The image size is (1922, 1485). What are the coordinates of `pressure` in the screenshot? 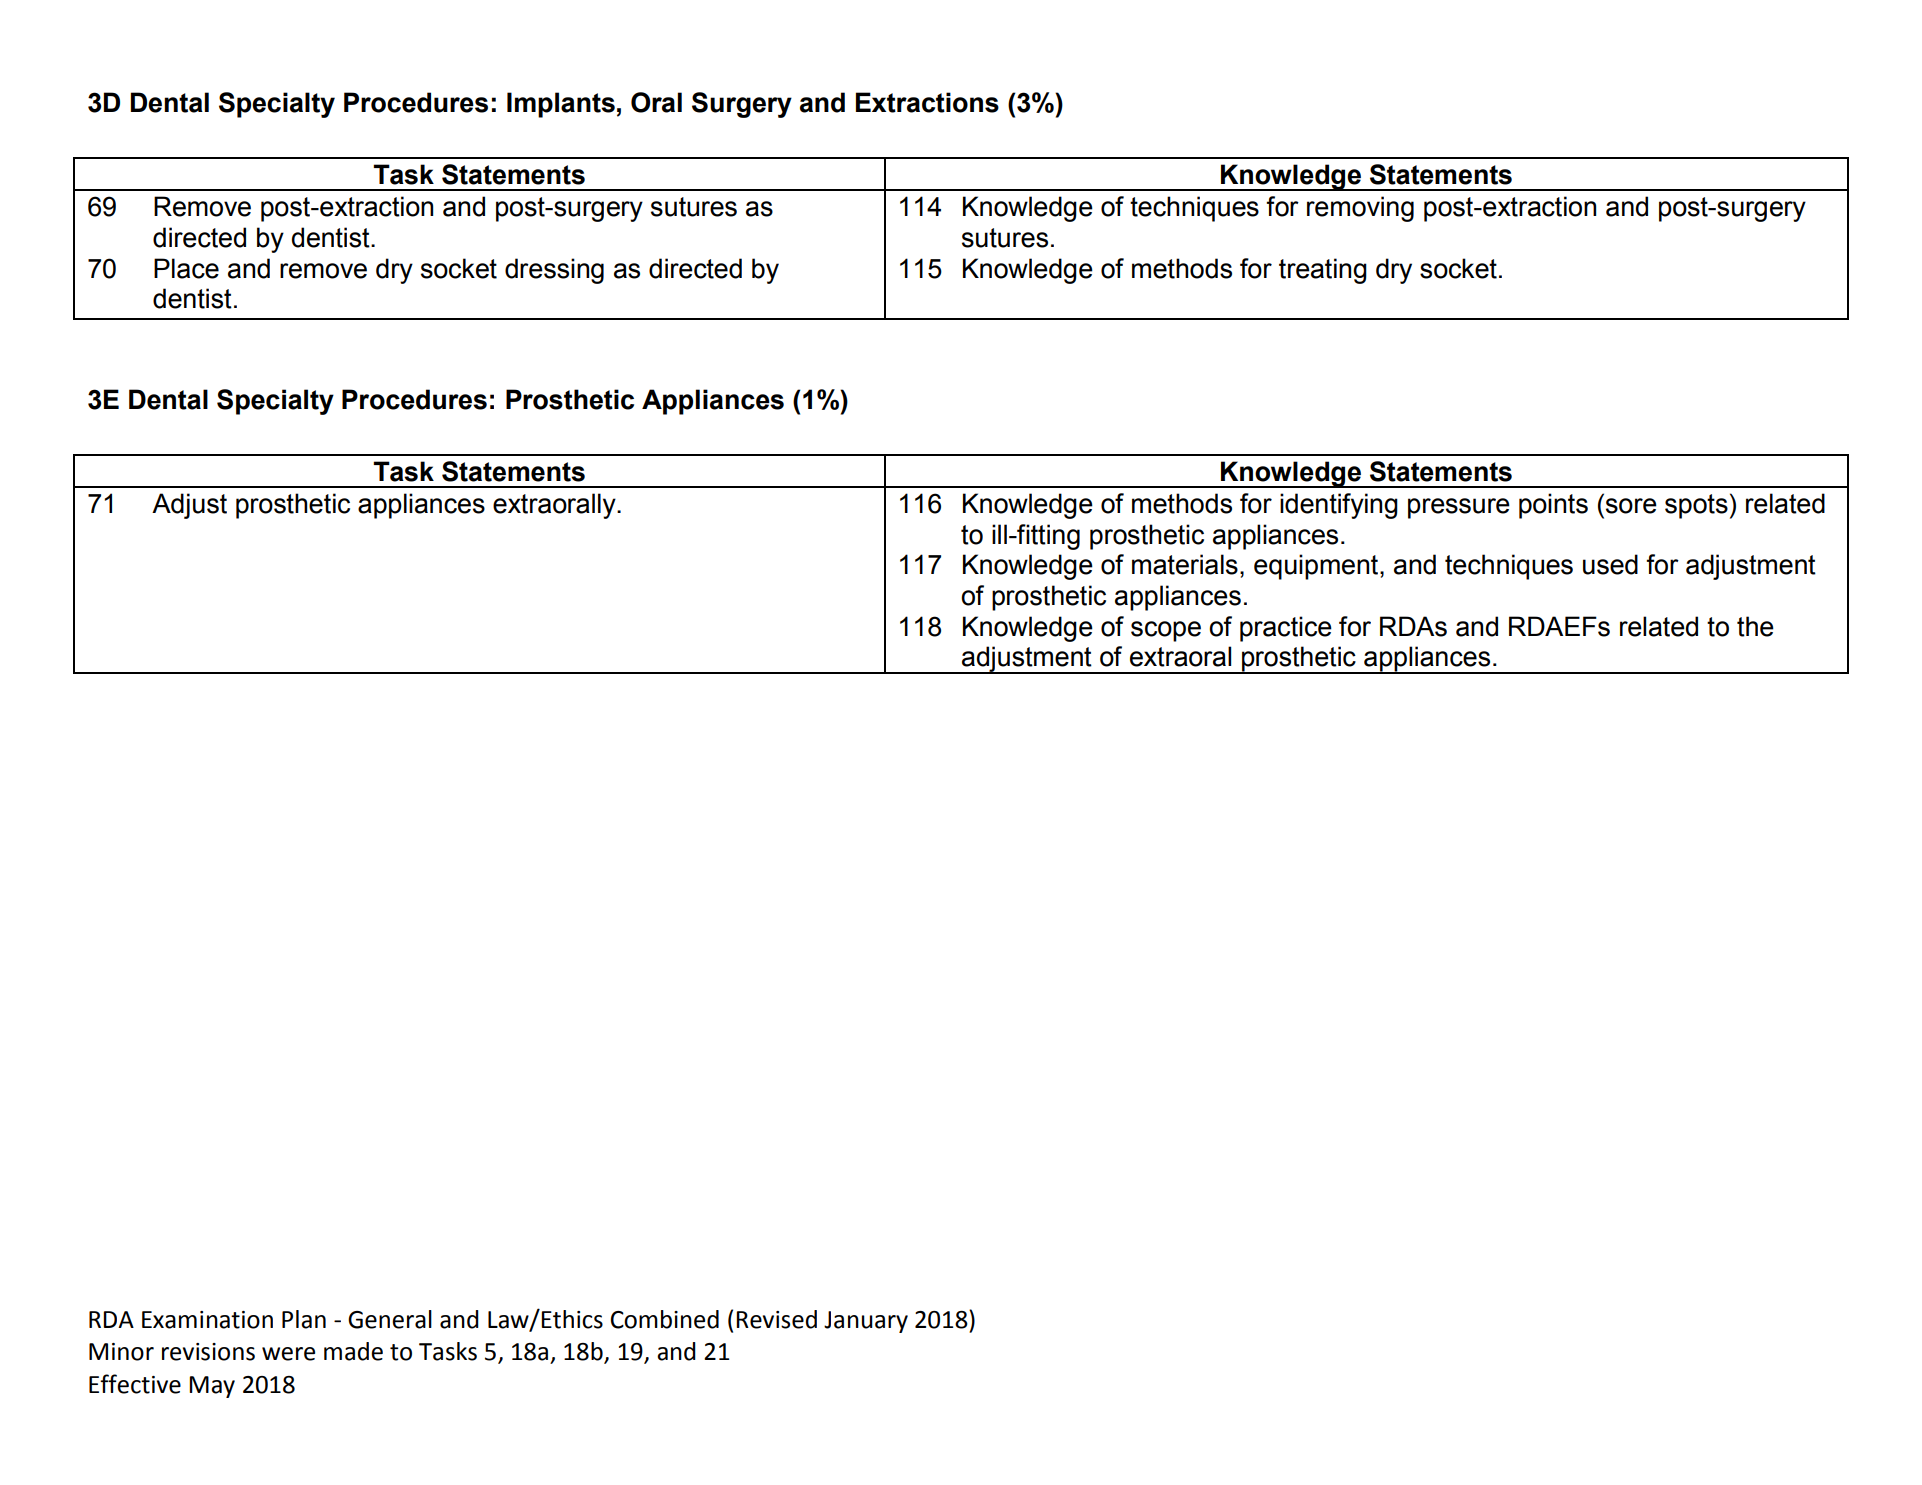 It's located at (1459, 508).
